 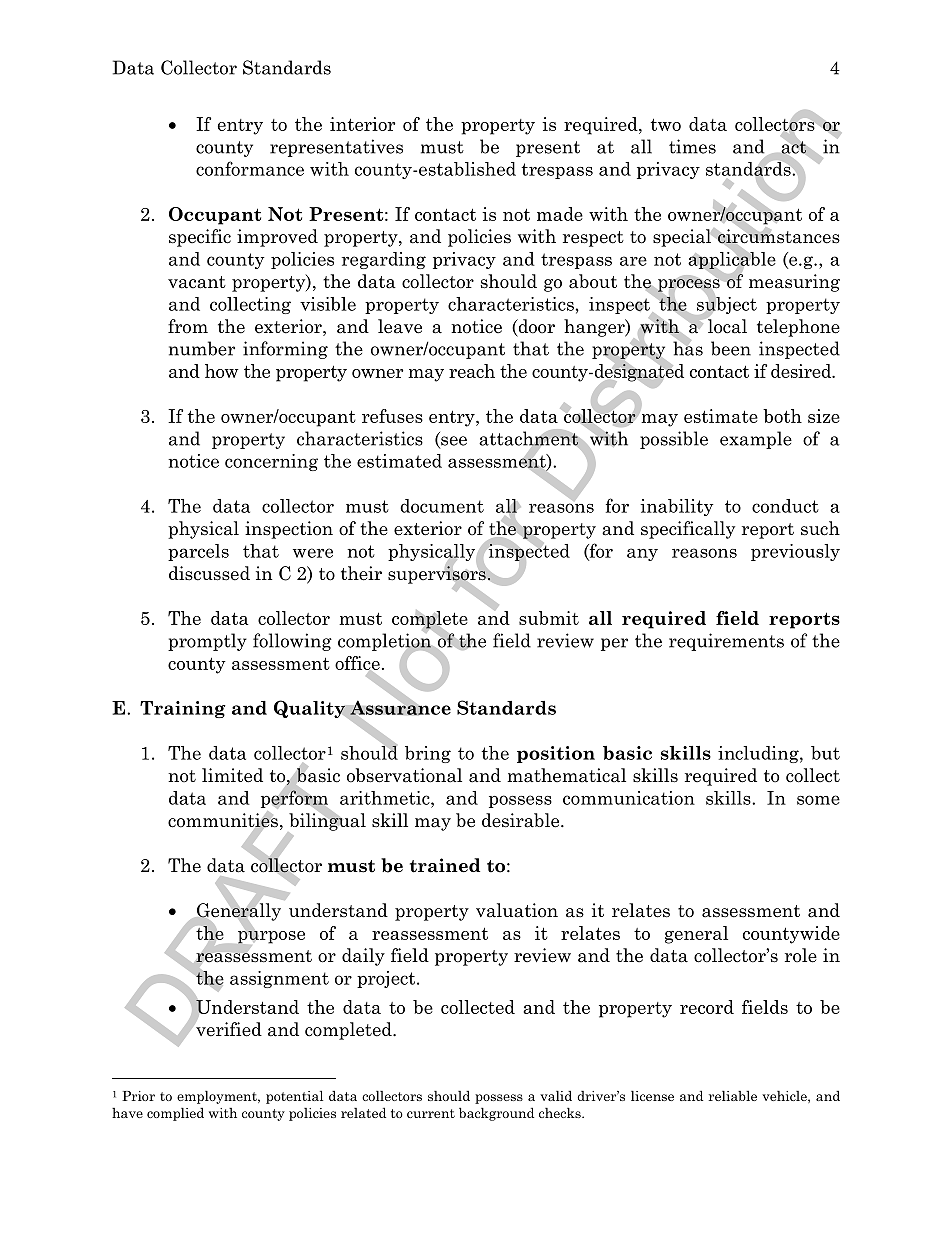 I want to click on made, so click(x=560, y=214).
